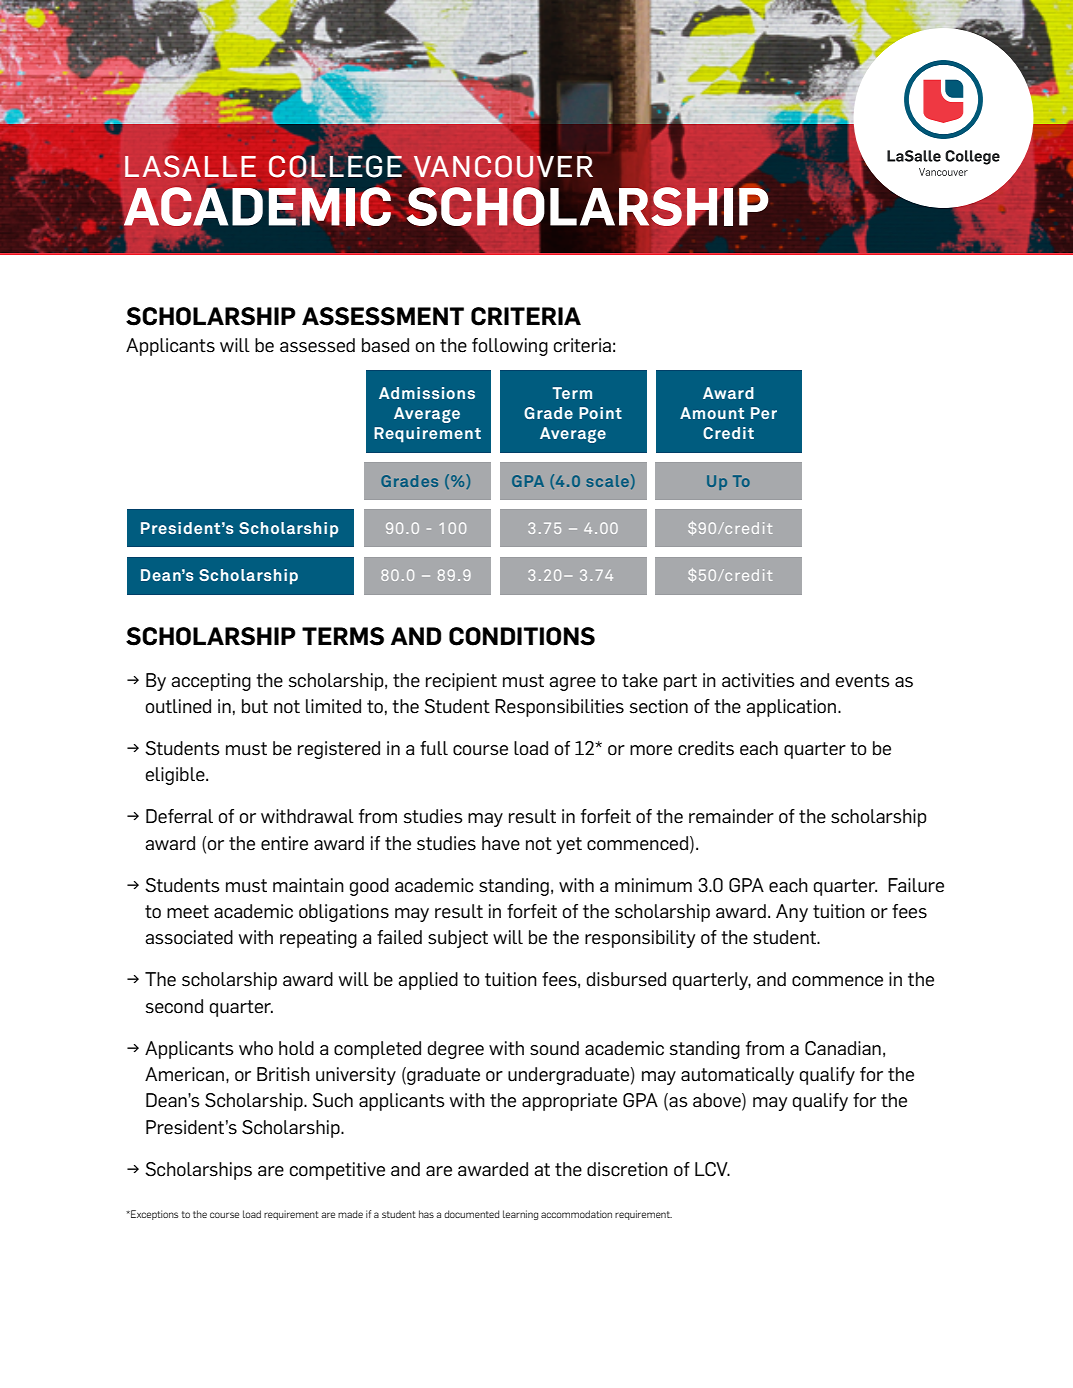 Image resolution: width=1073 pixels, height=1388 pixels. I want to click on Any, so click(792, 913).
